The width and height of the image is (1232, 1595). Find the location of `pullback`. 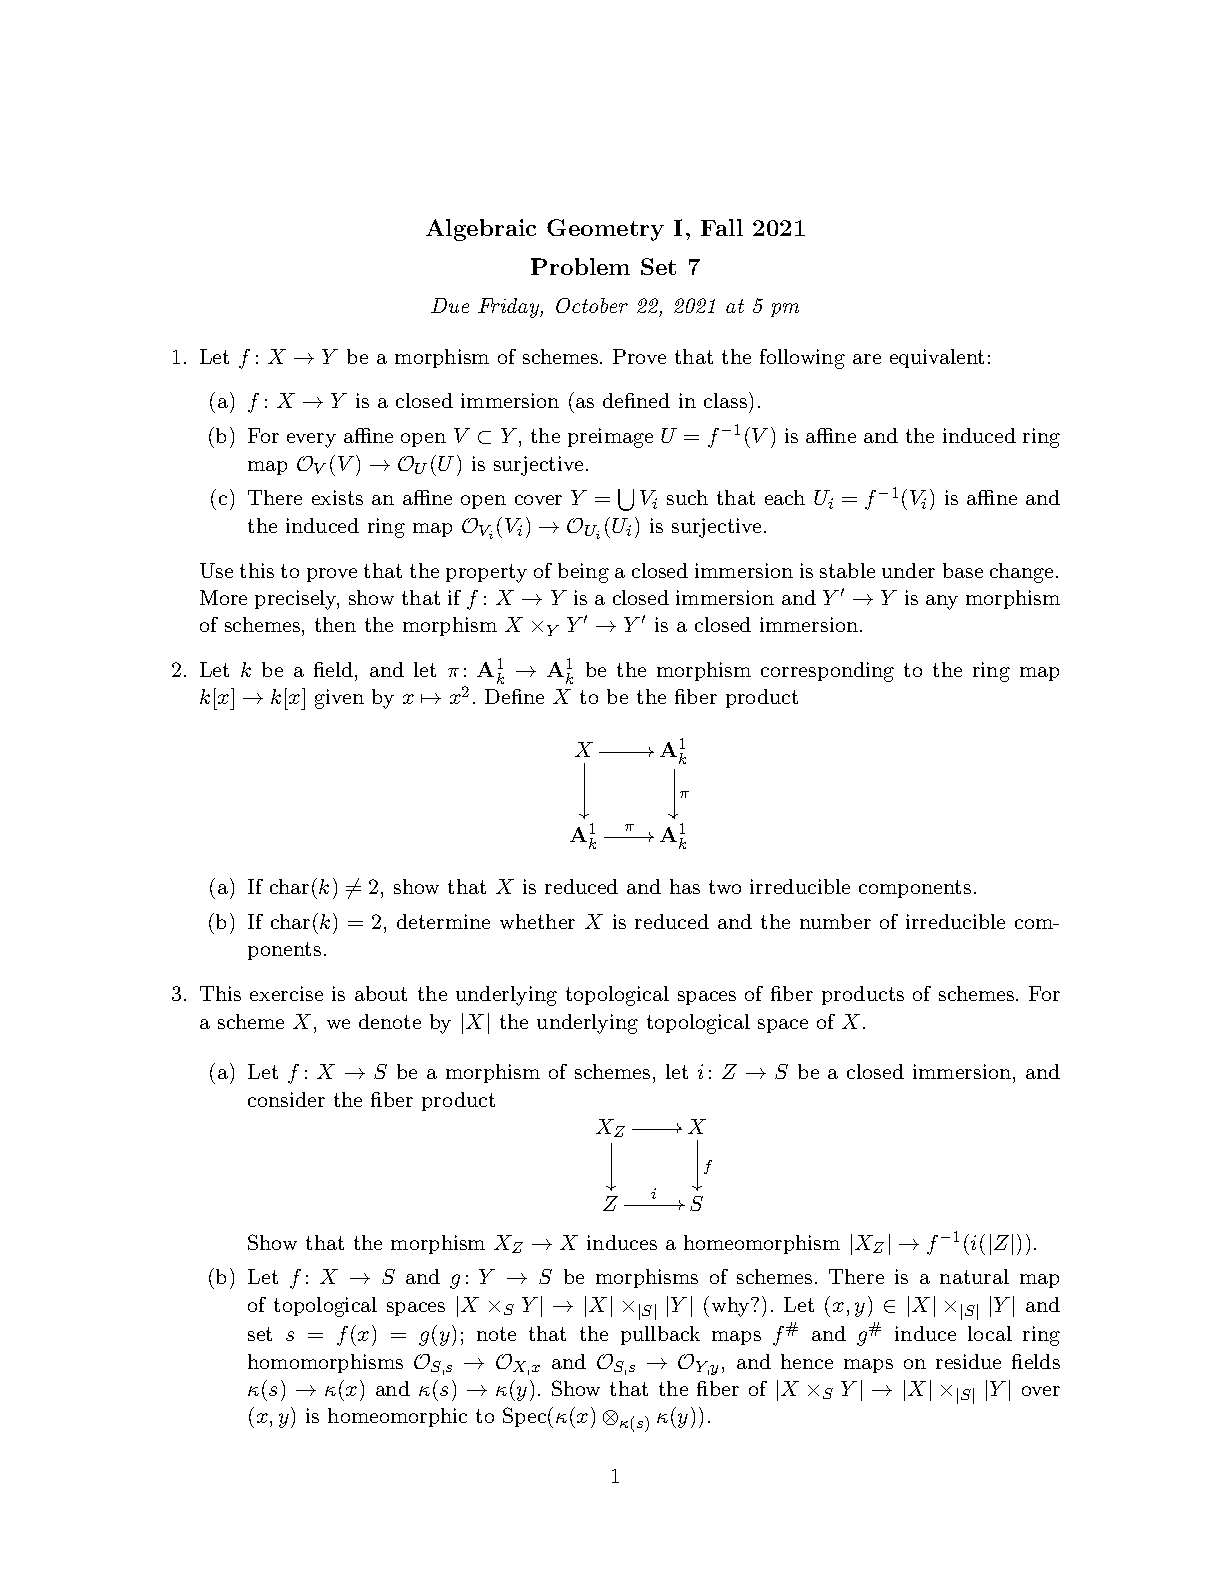

pullback is located at coordinates (660, 1335).
